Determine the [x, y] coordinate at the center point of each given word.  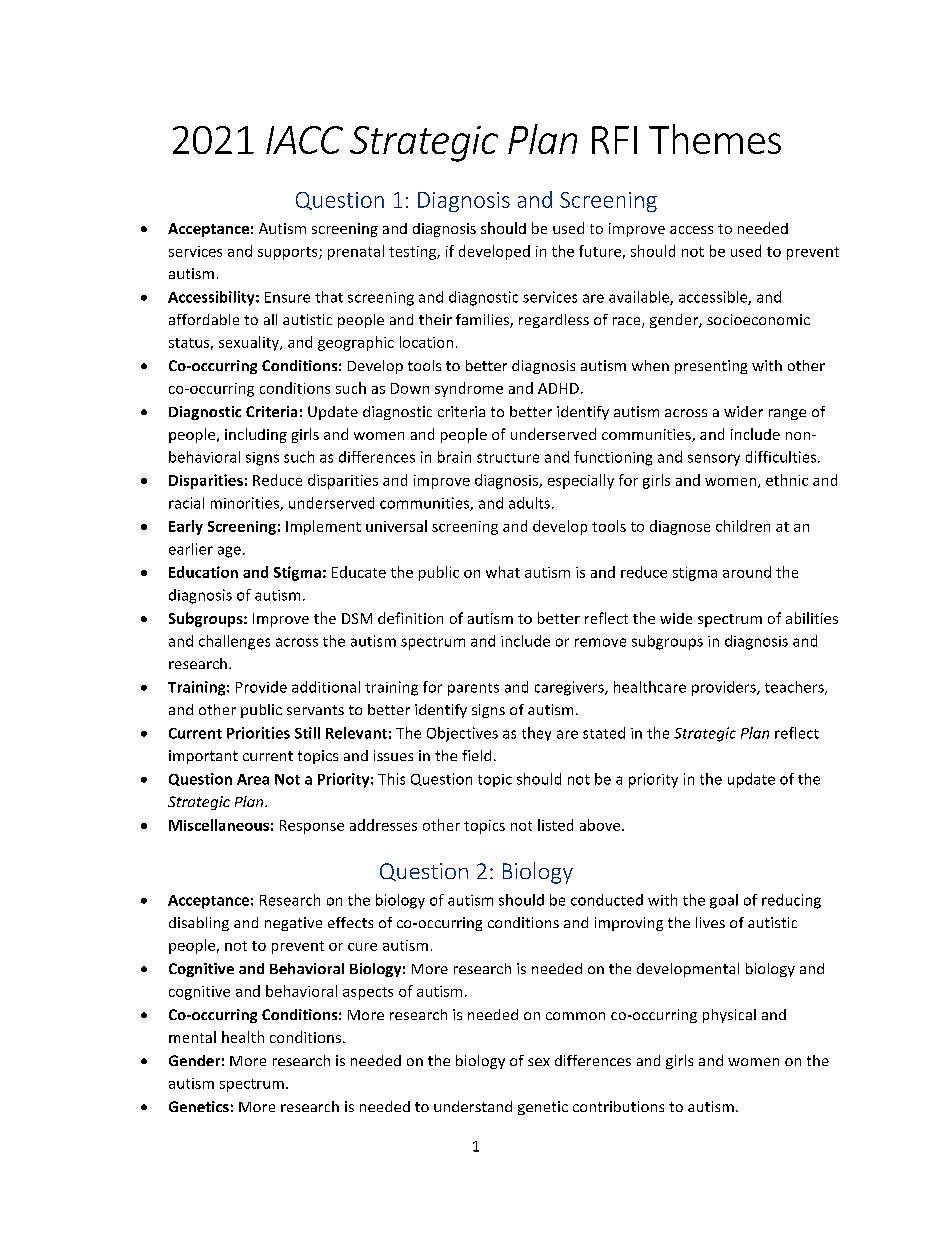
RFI [614, 140]
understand [473, 1106]
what [503, 572]
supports [289, 253]
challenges [234, 642]
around [747, 572]
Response [312, 827]
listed [555, 825]
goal [724, 901]
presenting [711, 367]
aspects [368, 993]
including [256, 435]
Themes [715, 139]
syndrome [469, 389]
